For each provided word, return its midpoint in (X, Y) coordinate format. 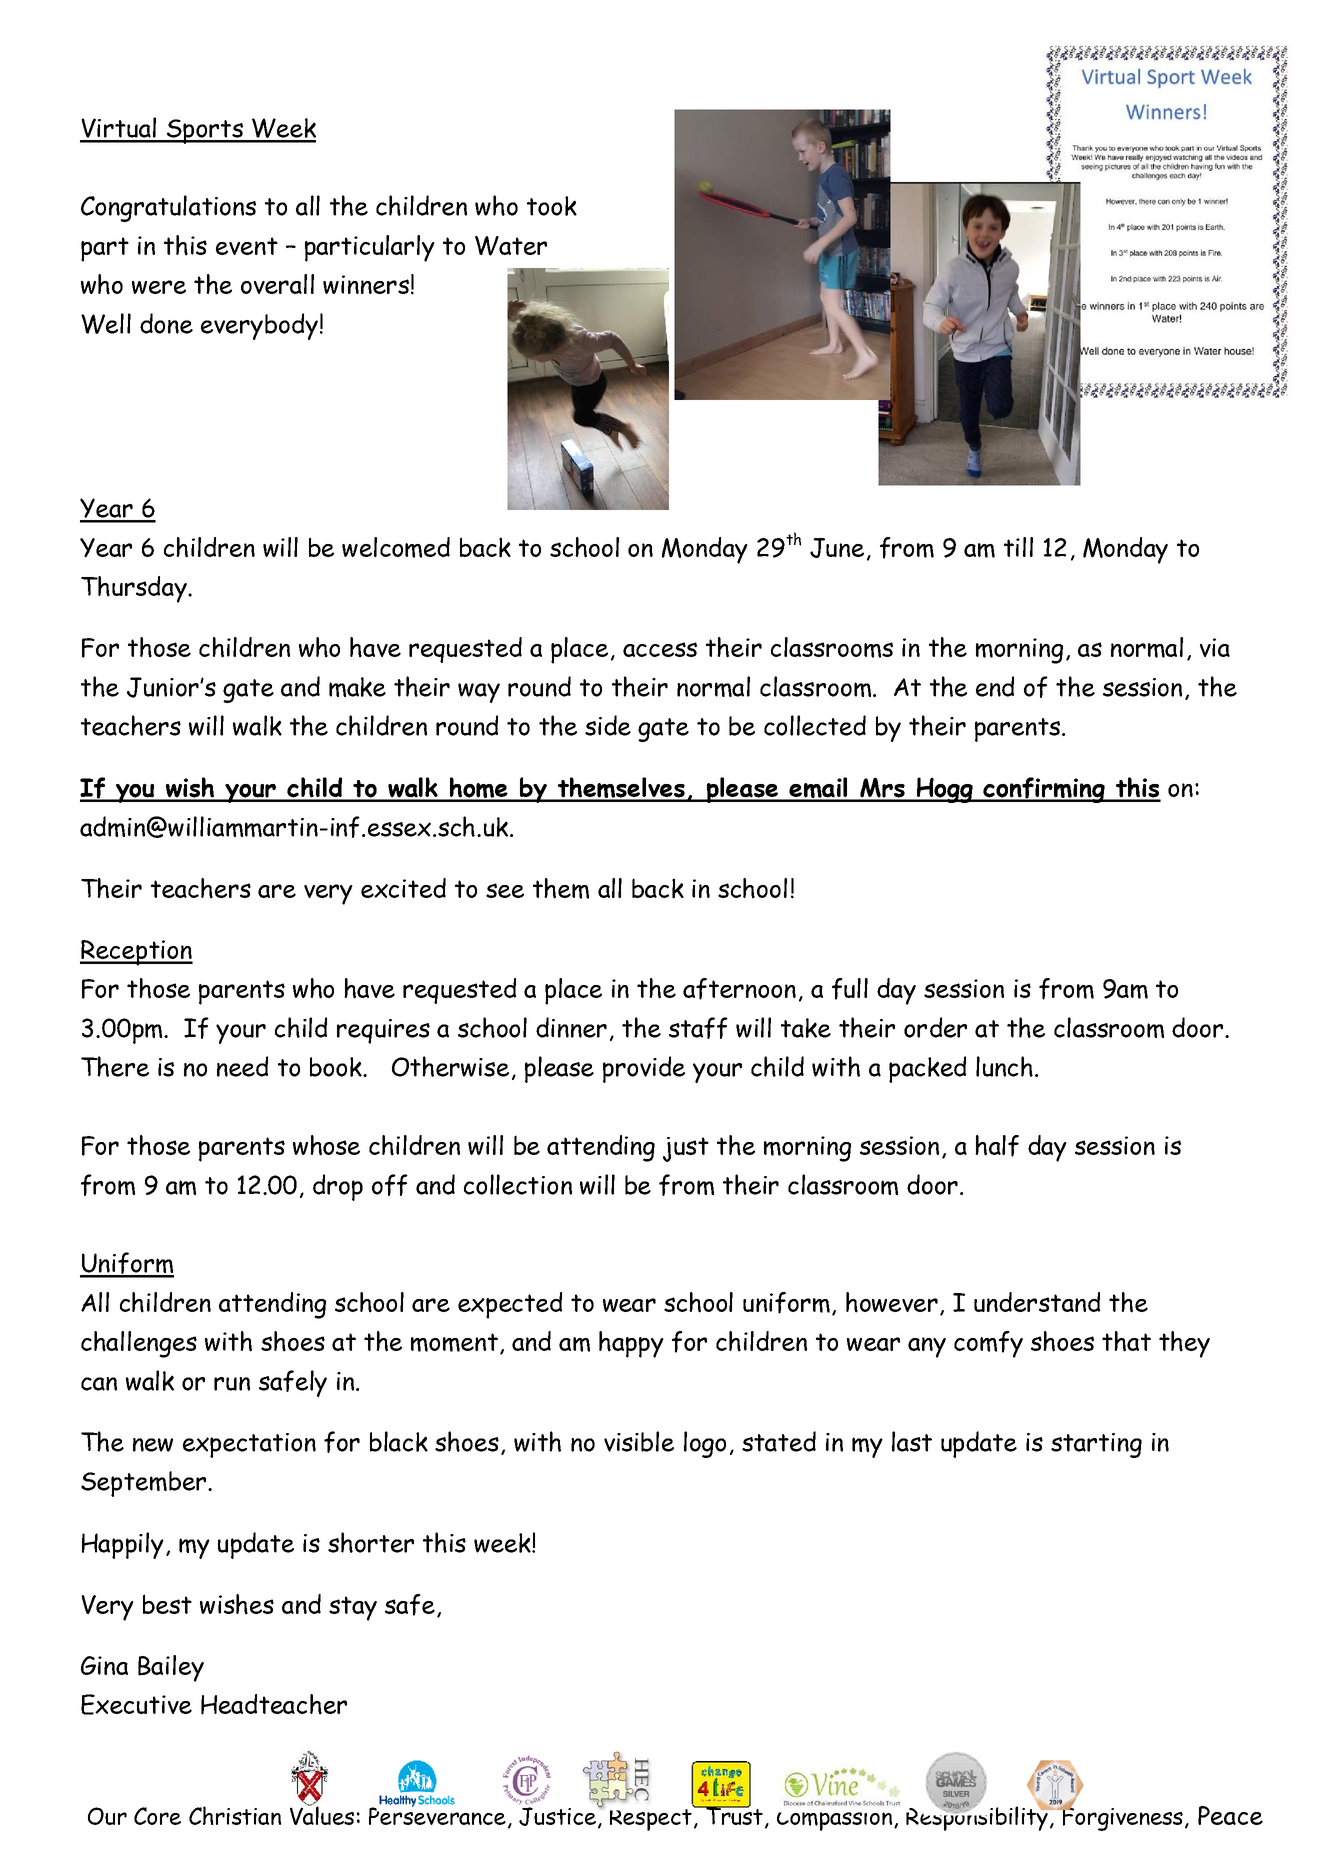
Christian (235, 1815)
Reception (136, 953)
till (1018, 547)
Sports (205, 131)
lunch (1004, 1066)
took (552, 206)
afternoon (739, 989)
